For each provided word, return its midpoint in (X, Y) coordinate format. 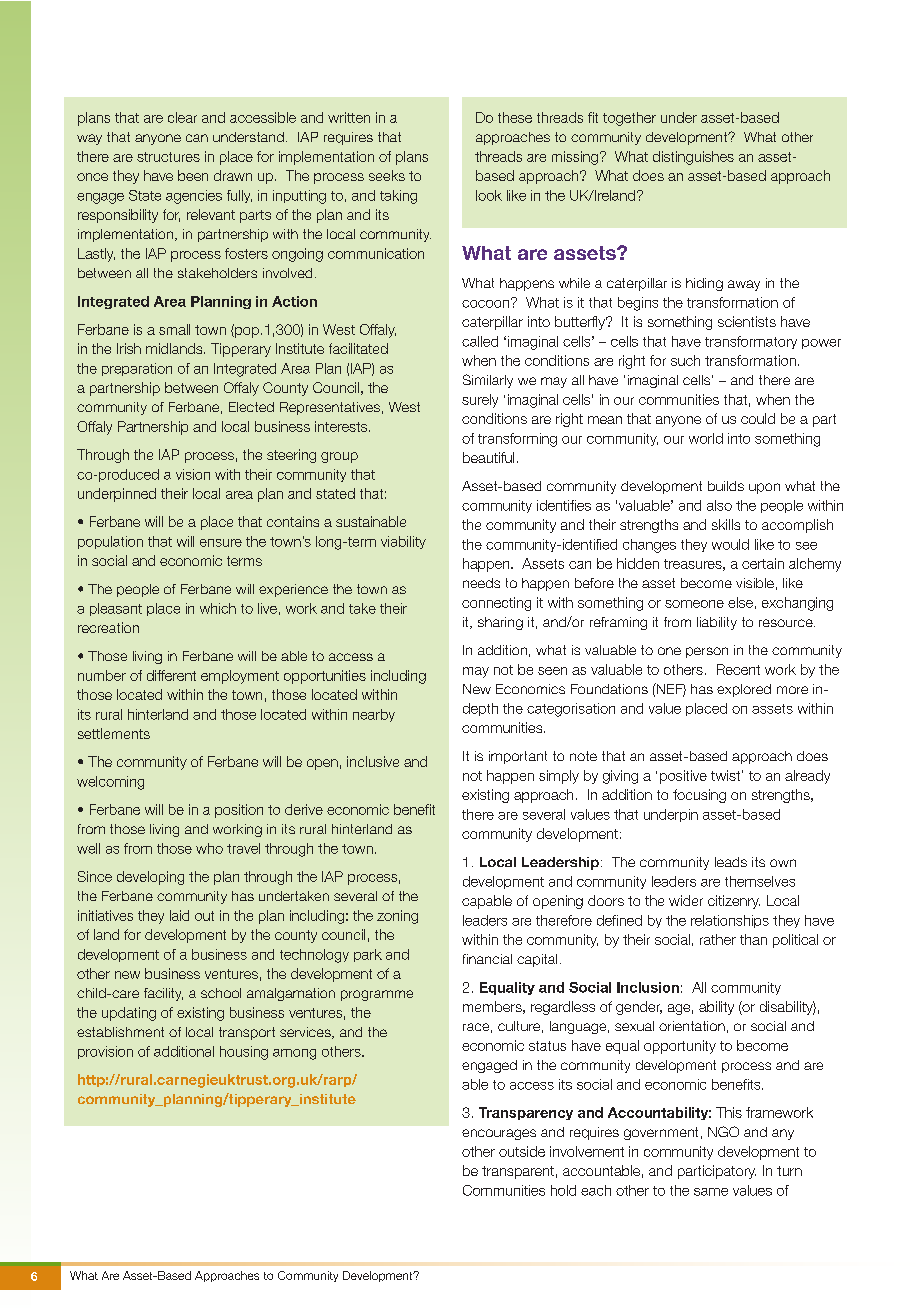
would (730, 544)
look (489, 195)
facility (163, 994)
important (518, 757)
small (174, 329)
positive (683, 777)
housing (244, 1053)
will (185, 541)
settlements (114, 733)
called (480, 341)
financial (487, 959)
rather (718, 939)
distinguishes (693, 158)
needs (481, 583)
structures (168, 157)
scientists (747, 321)
